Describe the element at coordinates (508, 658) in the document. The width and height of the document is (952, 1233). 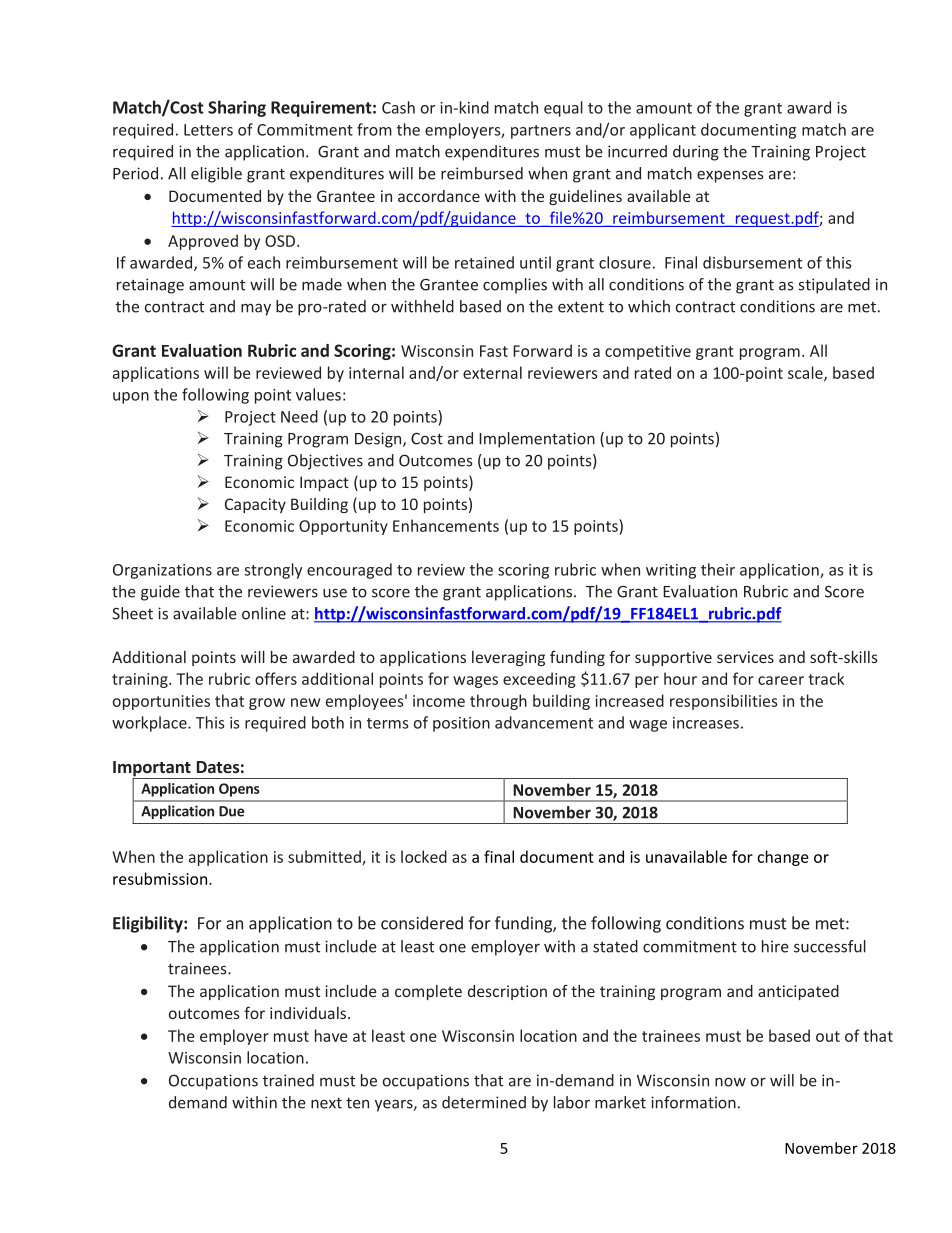
I see `leveraging` at that location.
